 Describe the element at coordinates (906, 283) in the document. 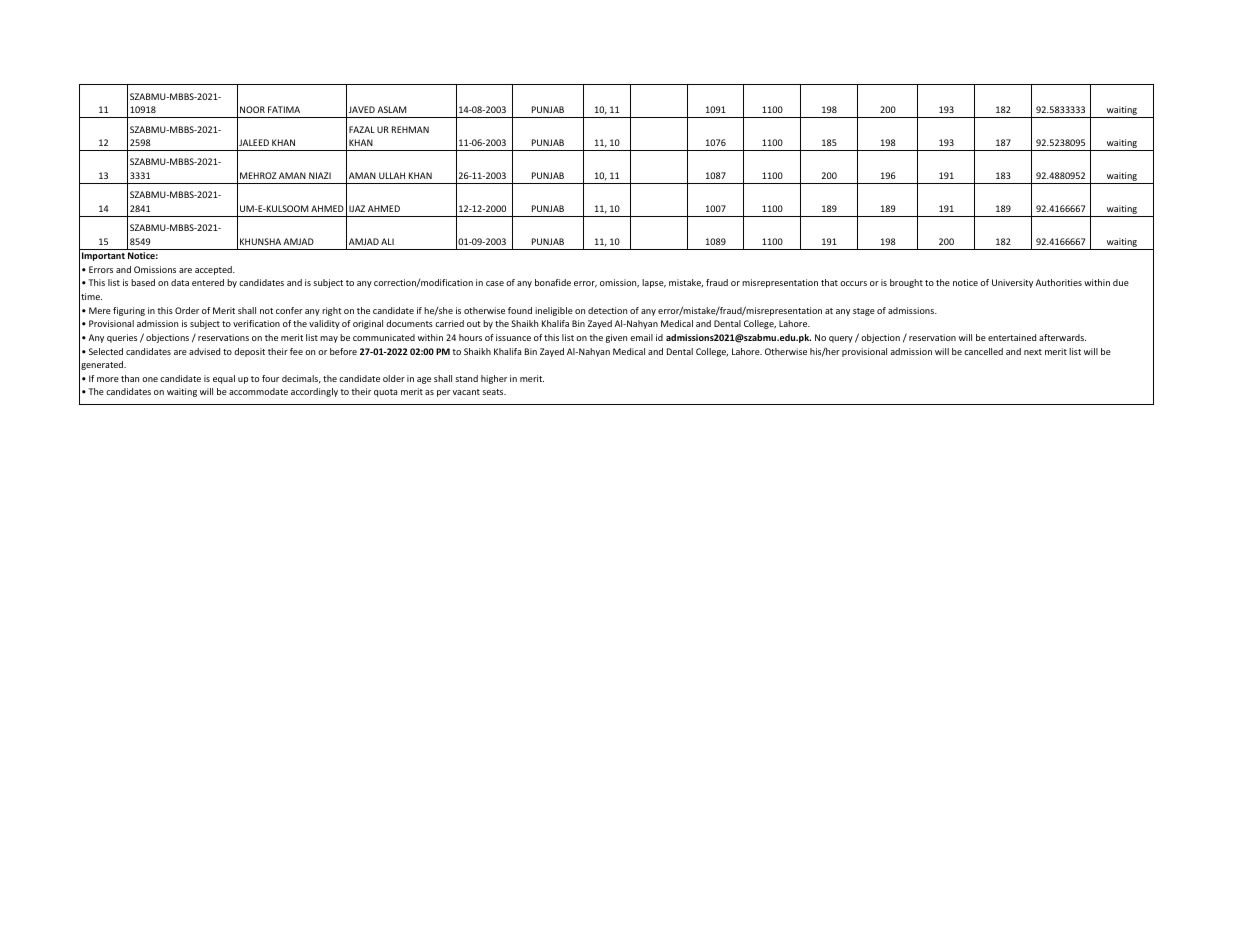

I see `brought` at that location.
